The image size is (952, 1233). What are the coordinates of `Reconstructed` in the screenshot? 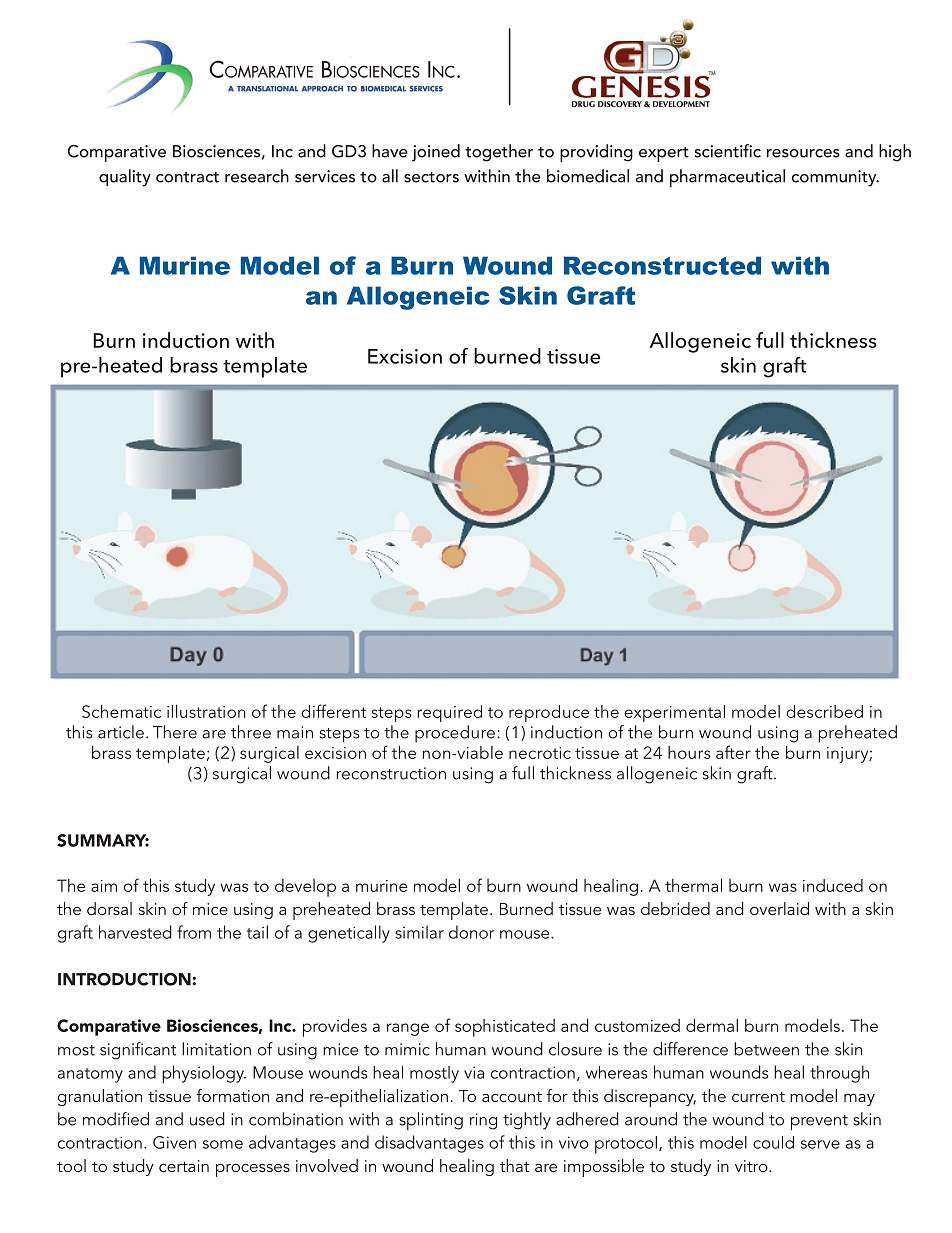 It's located at (662, 265).
